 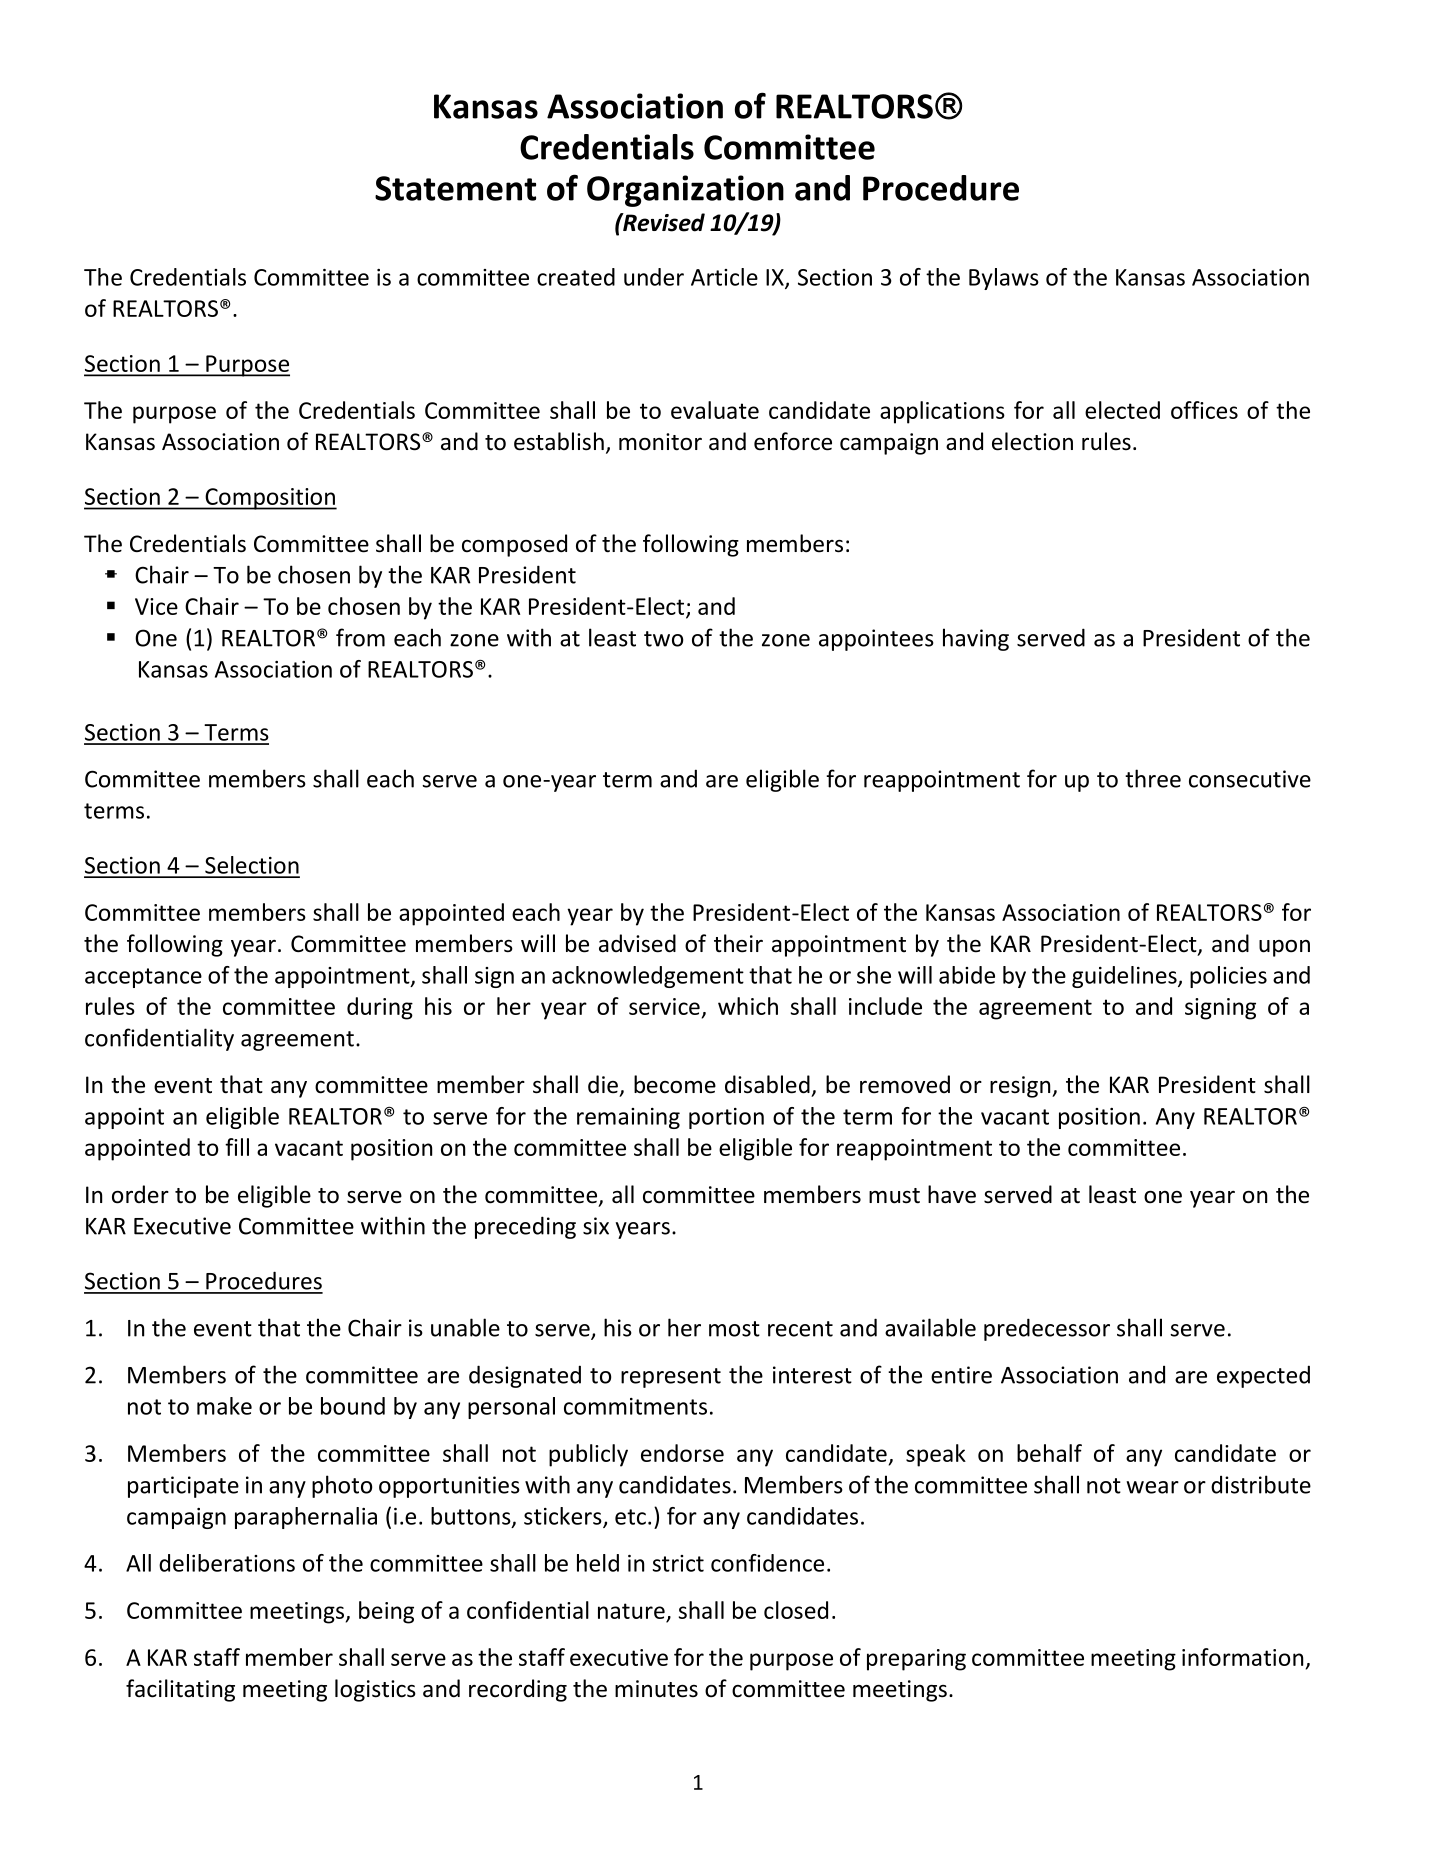 What do you see at coordinates (976, 639) in the image?
I see `having` at bounding box center [976, 639].
